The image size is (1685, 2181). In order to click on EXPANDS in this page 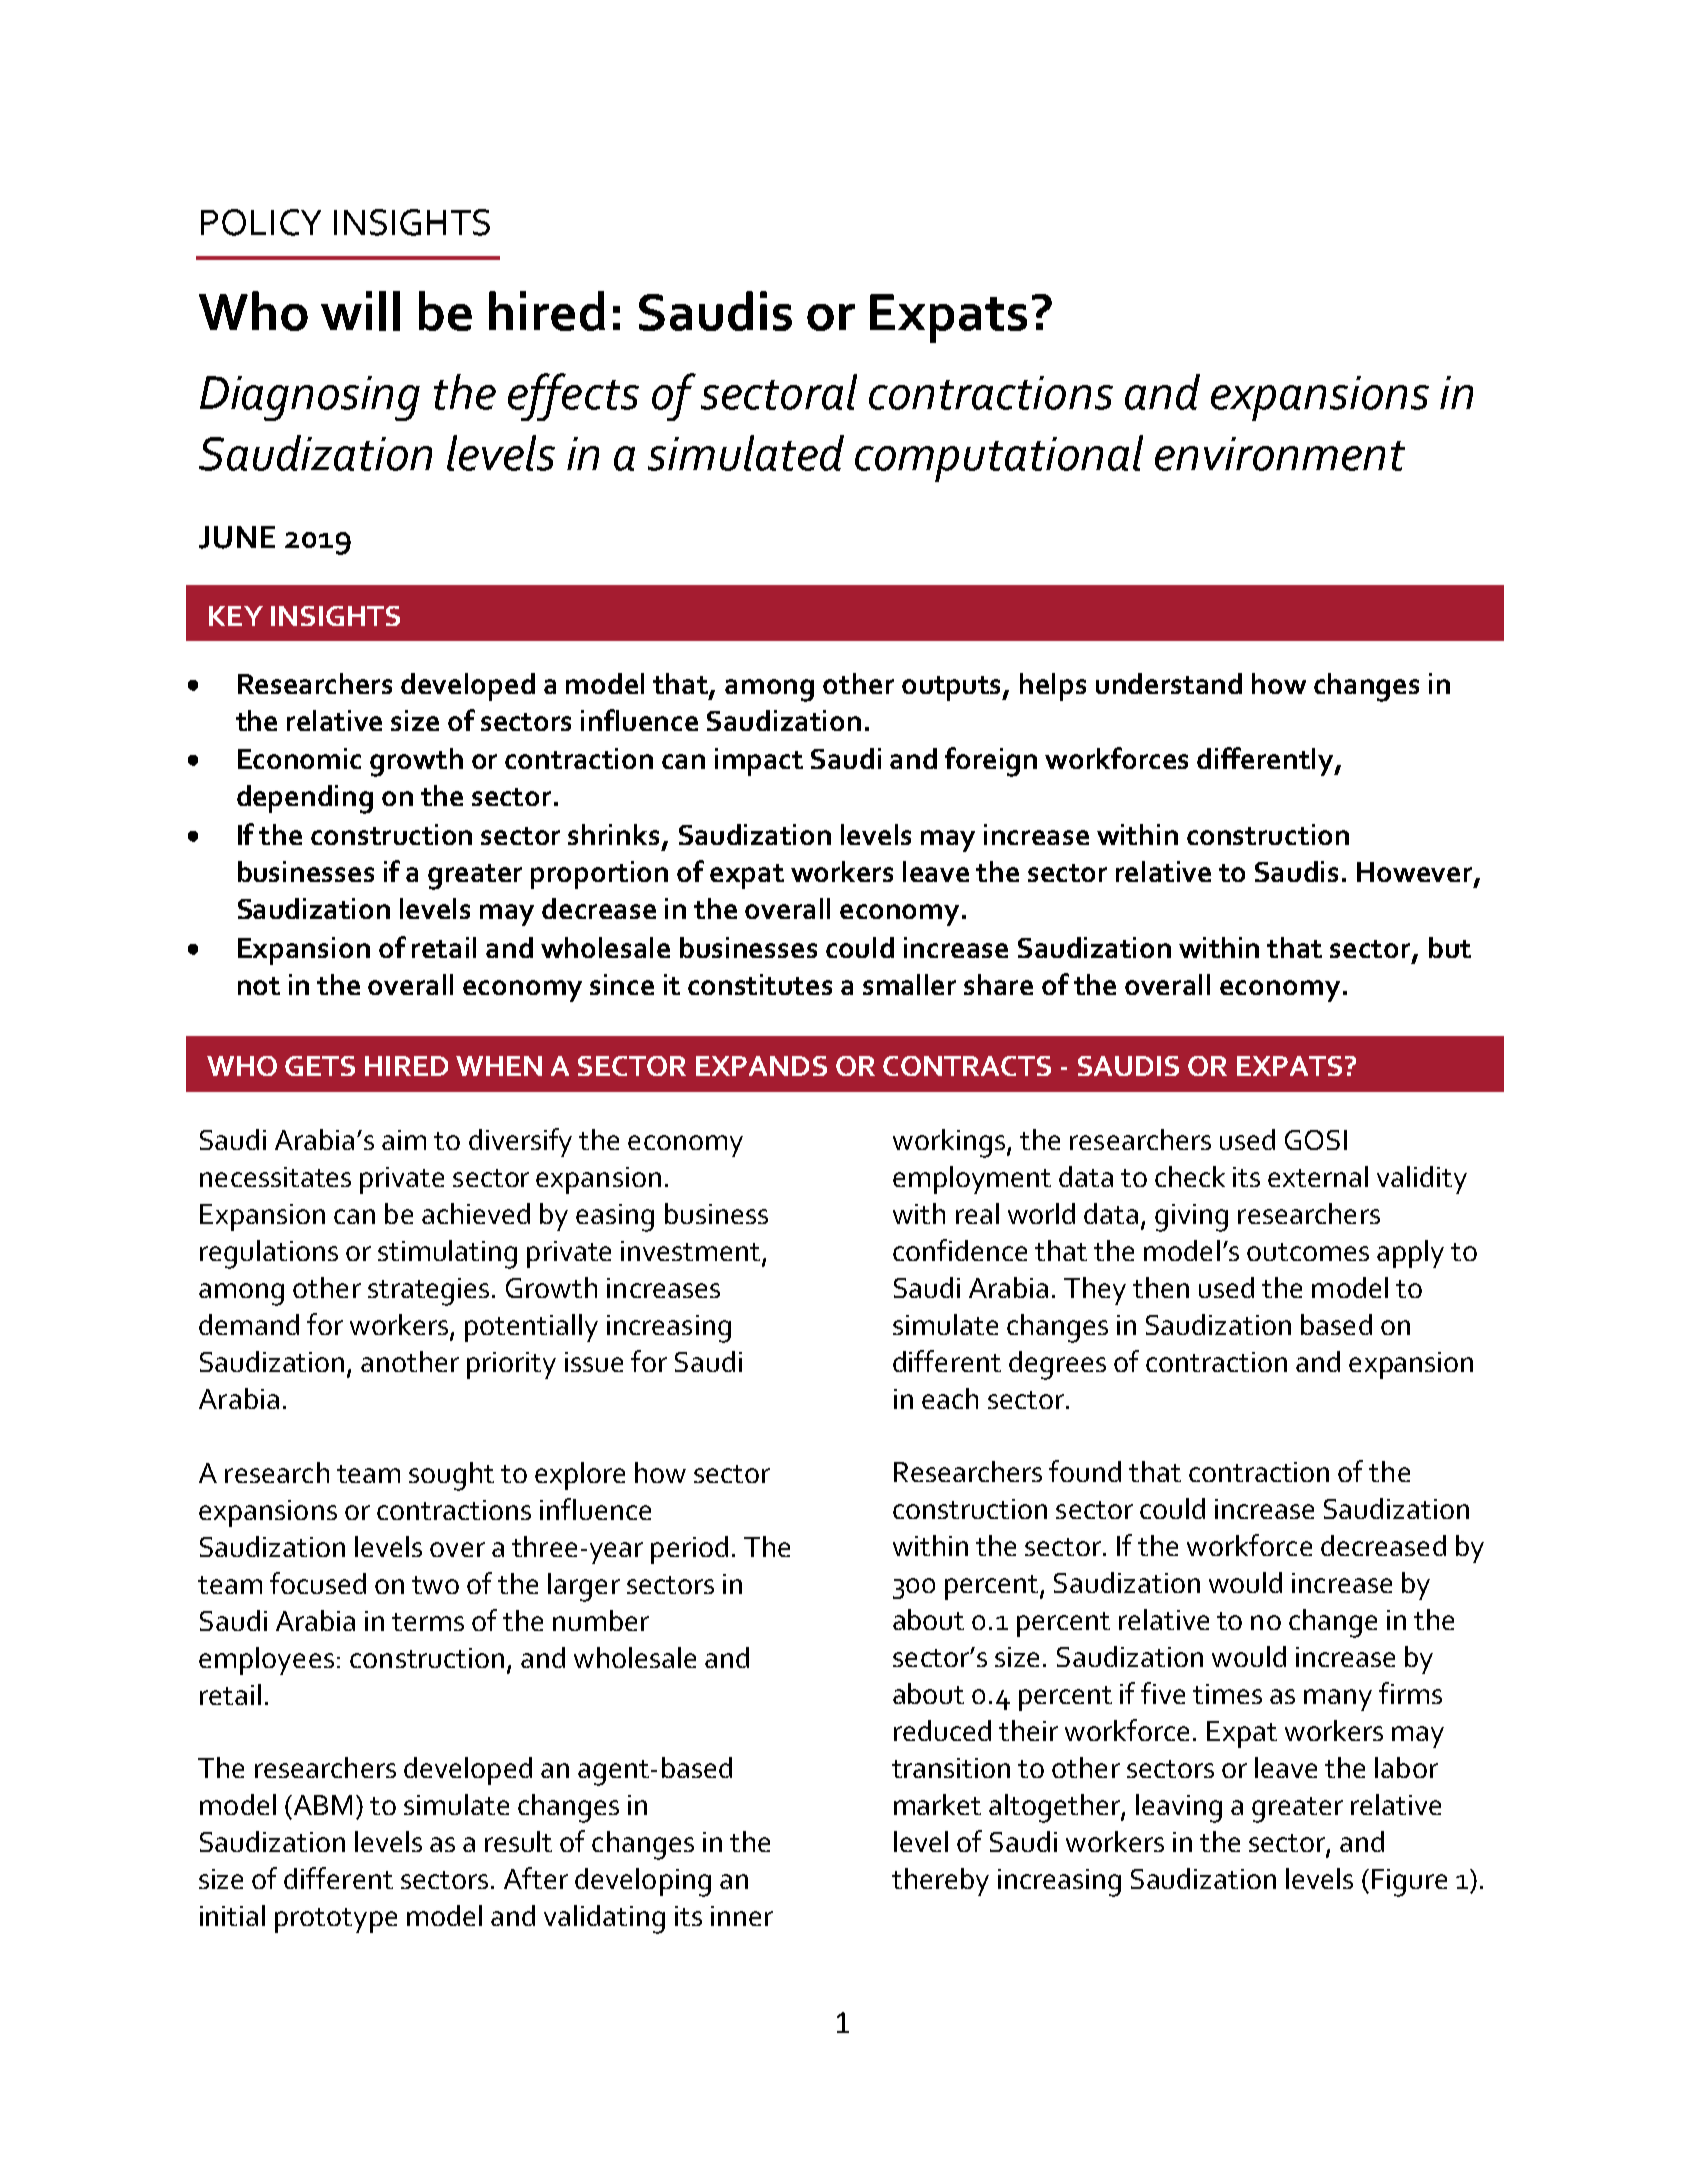, I will do `click(761, 1066)`.
